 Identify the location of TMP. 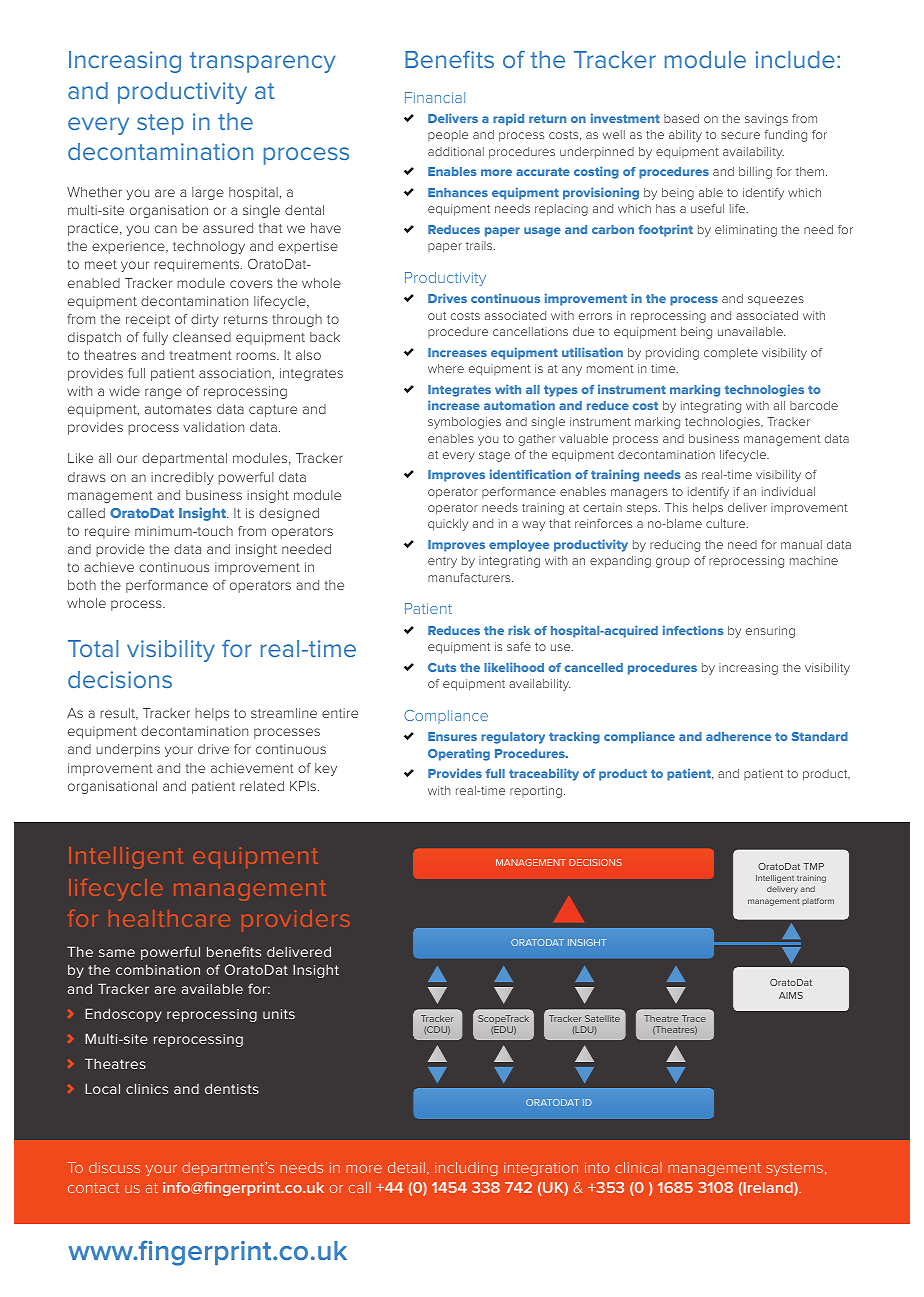
(813, 866).
